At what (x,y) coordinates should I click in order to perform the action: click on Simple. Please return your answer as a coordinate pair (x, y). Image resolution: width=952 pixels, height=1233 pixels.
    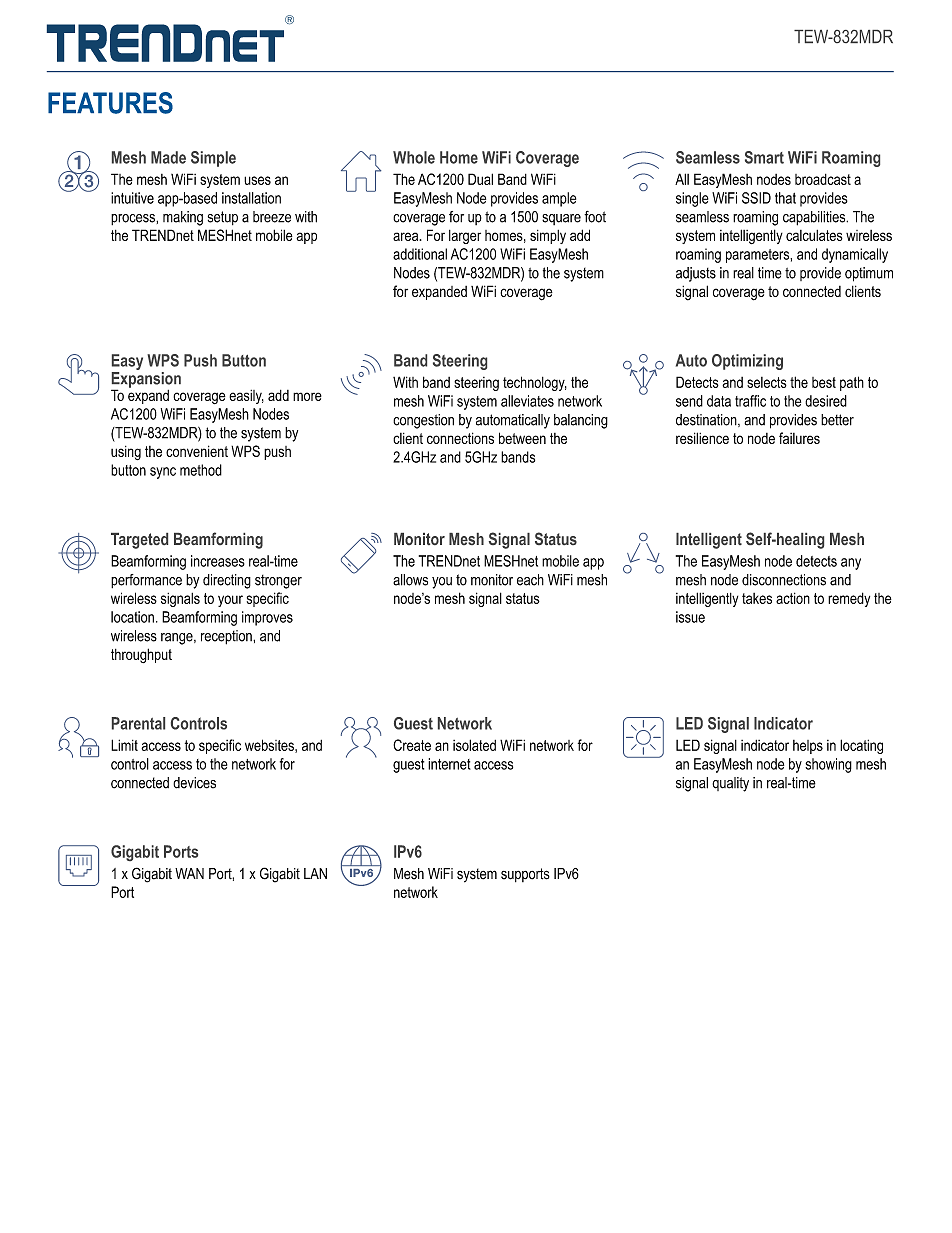
    Looking at the image, I should click on (213, 159).
